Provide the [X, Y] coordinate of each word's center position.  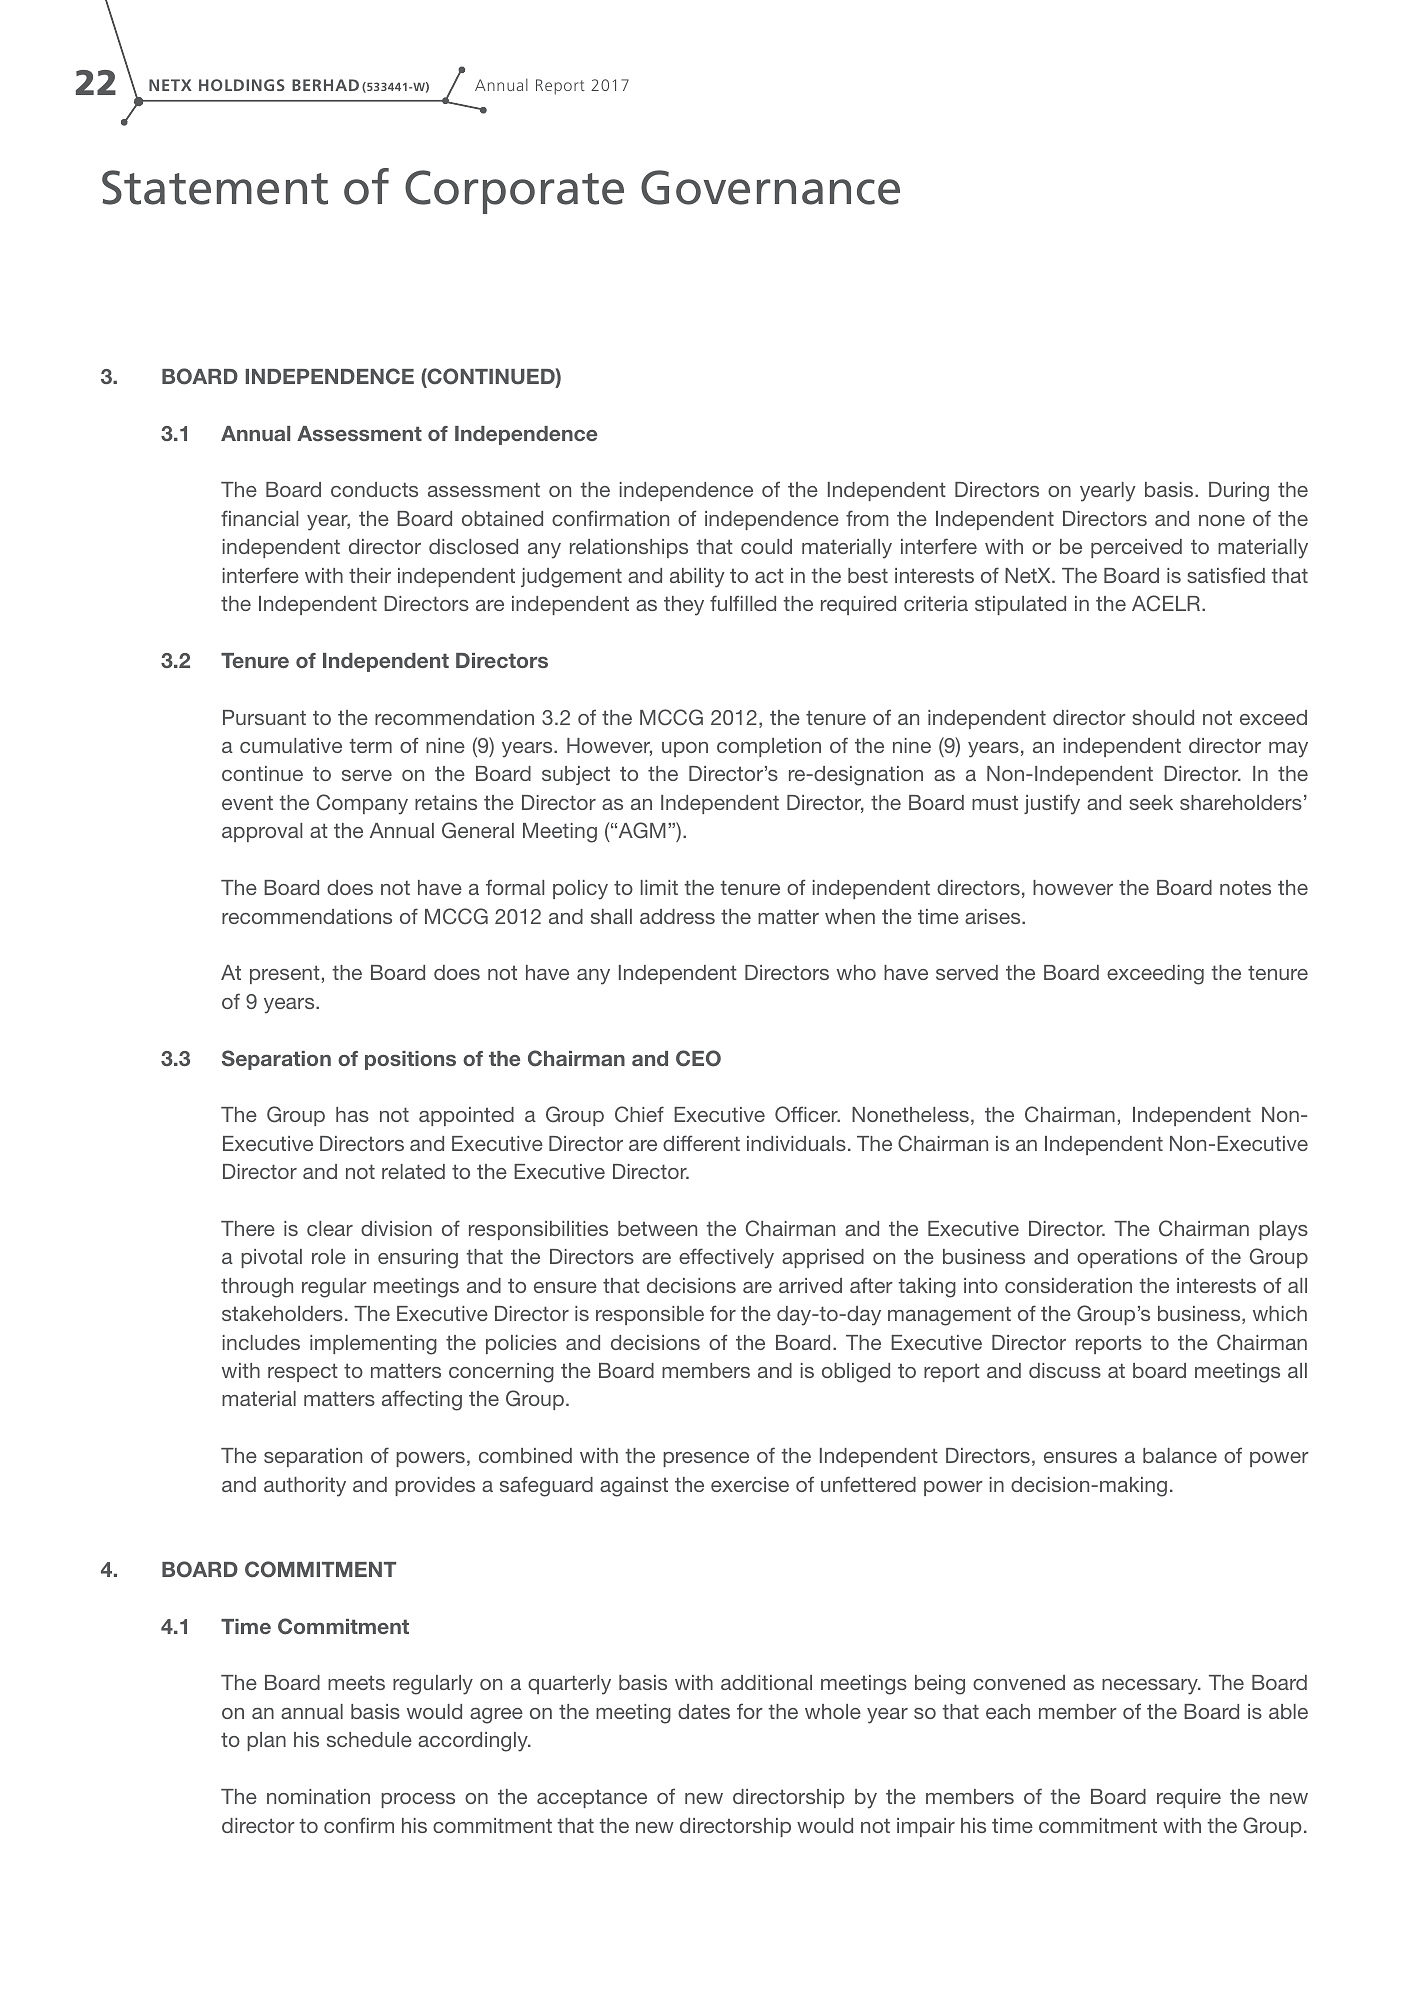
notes [1245, 887]
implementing [373, 1345]
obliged [856, 1373]
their [370, 575]
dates [704, 1711]
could [766, 546]
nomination [318, 1796]
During [1239, 492]
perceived [1136, 548]
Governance [770, 187]
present [285, 974]
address [677, 916]
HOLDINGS [242, 85]
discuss [1065, 1370]
